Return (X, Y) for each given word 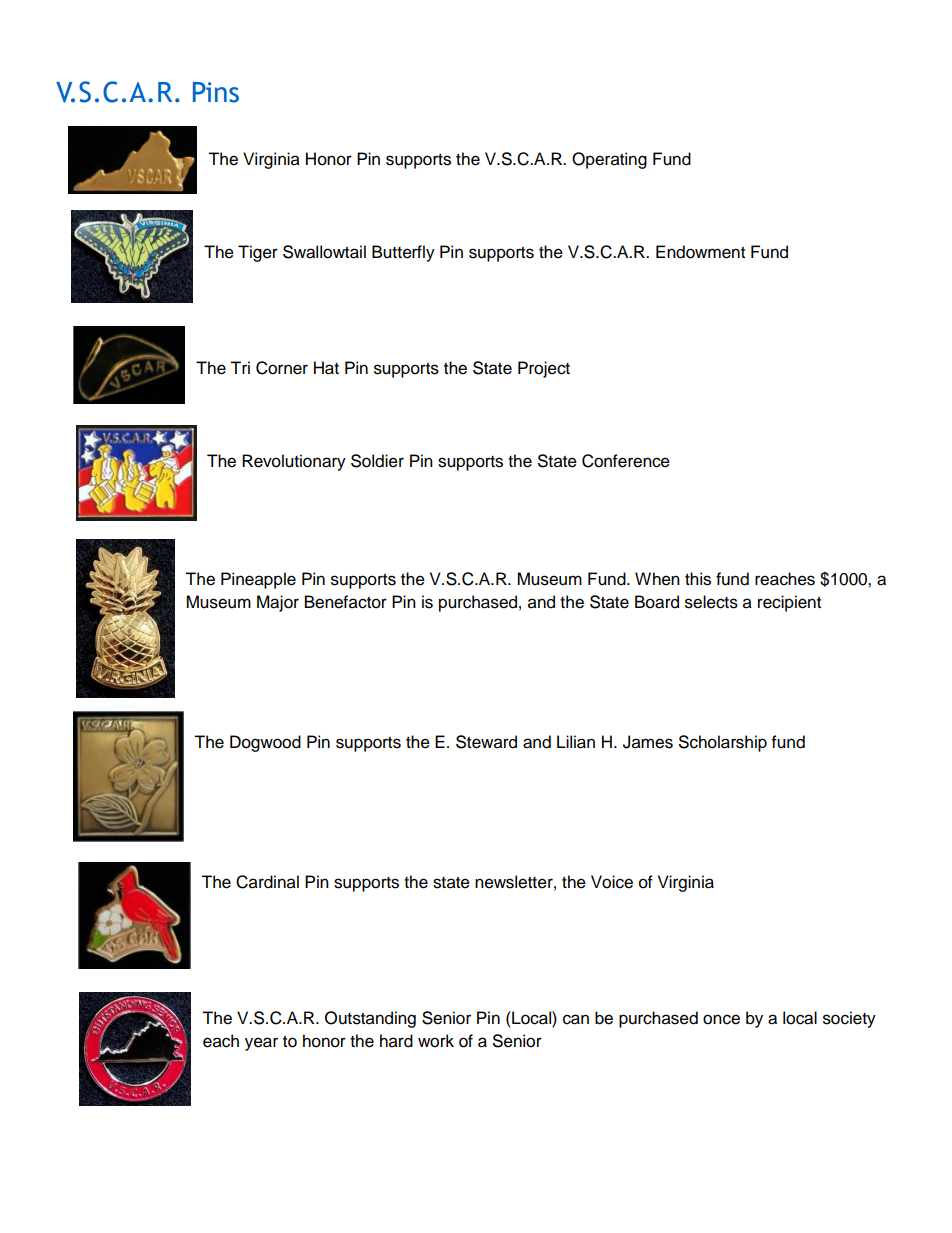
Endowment (700, 252)
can (576, 1019)
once (721, 1019)
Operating (609, 160)
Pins (216, 92)
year (261, 1044)
